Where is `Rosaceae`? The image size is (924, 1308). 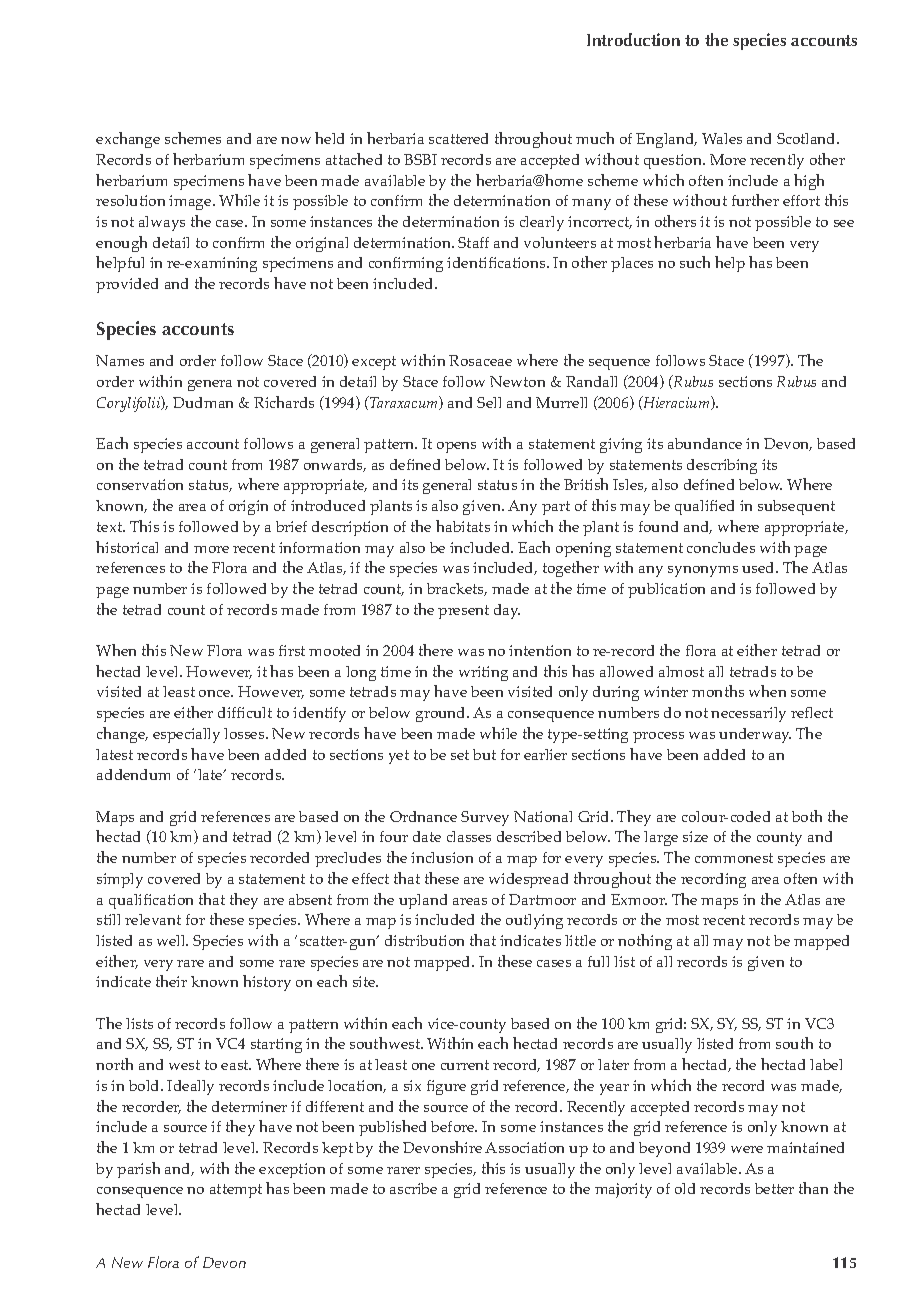 Rosaceae is located at coordinates (480, 360).
